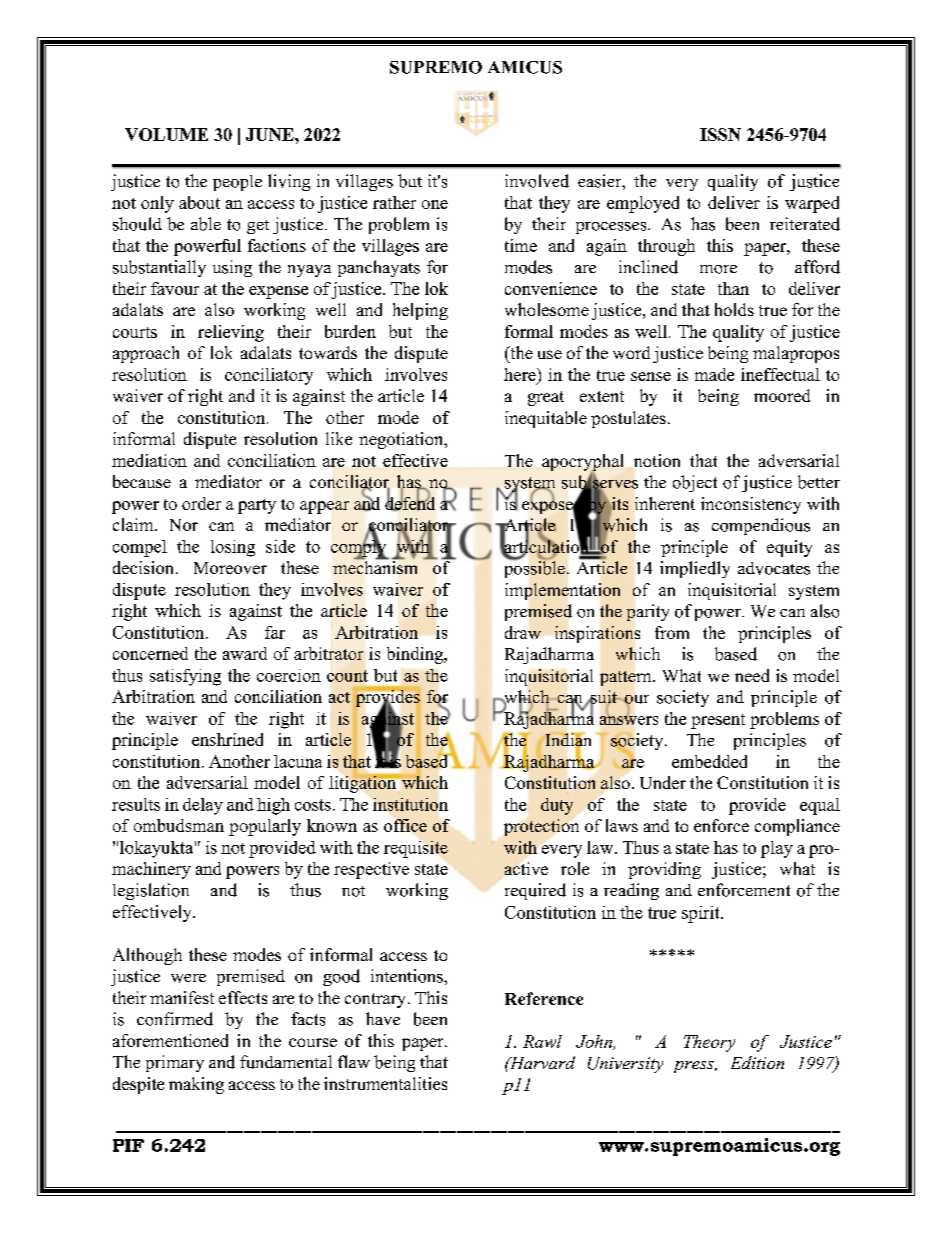 This document has height=1233, width=952. I want to click on draw, so click(523, 632).
